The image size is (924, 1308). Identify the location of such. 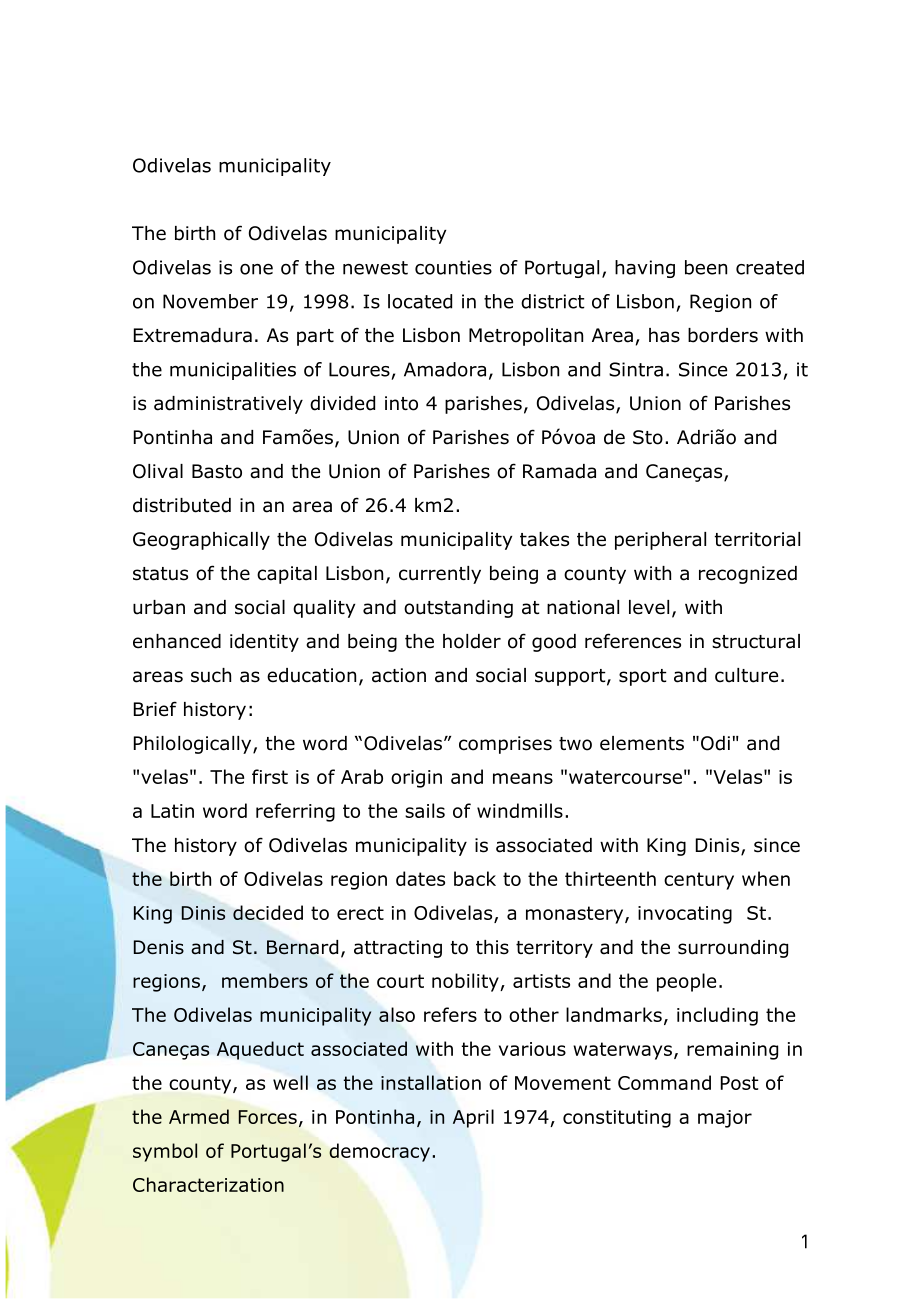
(211, 675).
